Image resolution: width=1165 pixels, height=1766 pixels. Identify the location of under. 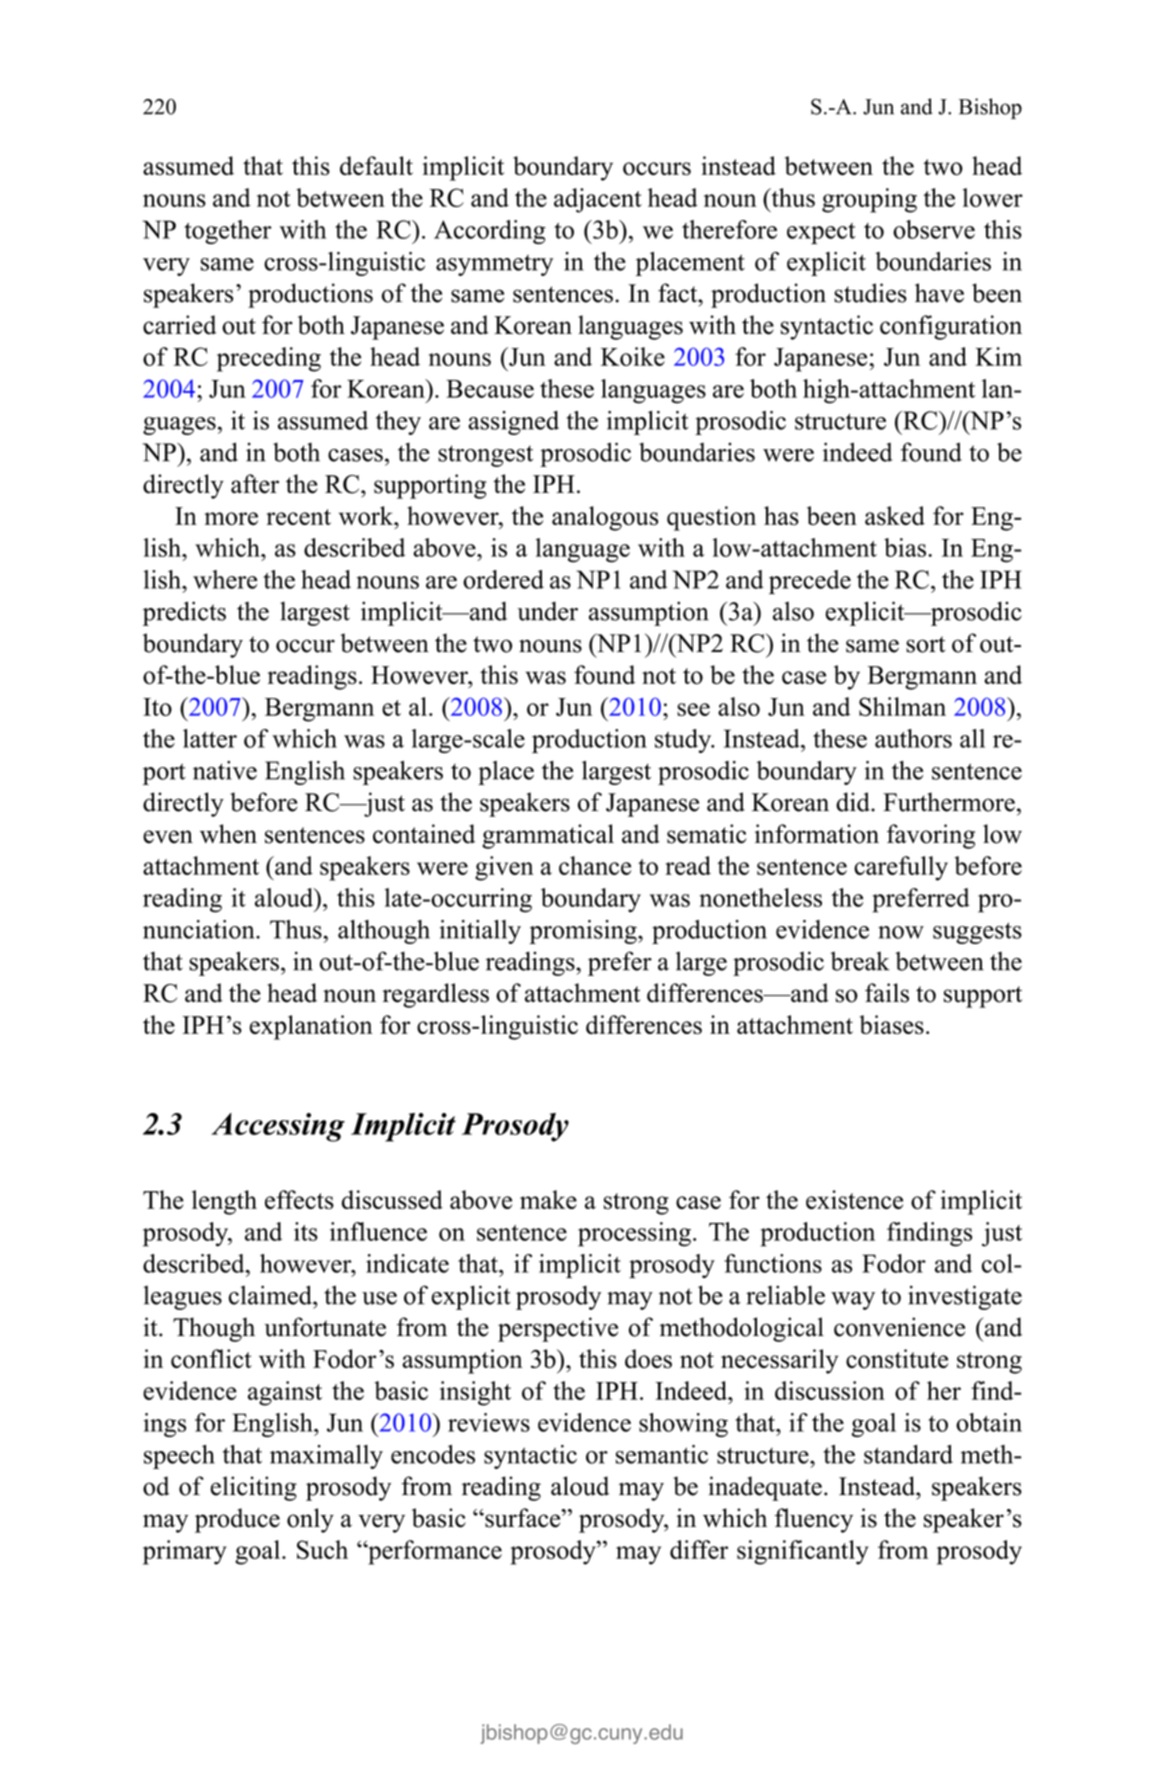
(547, 611).
